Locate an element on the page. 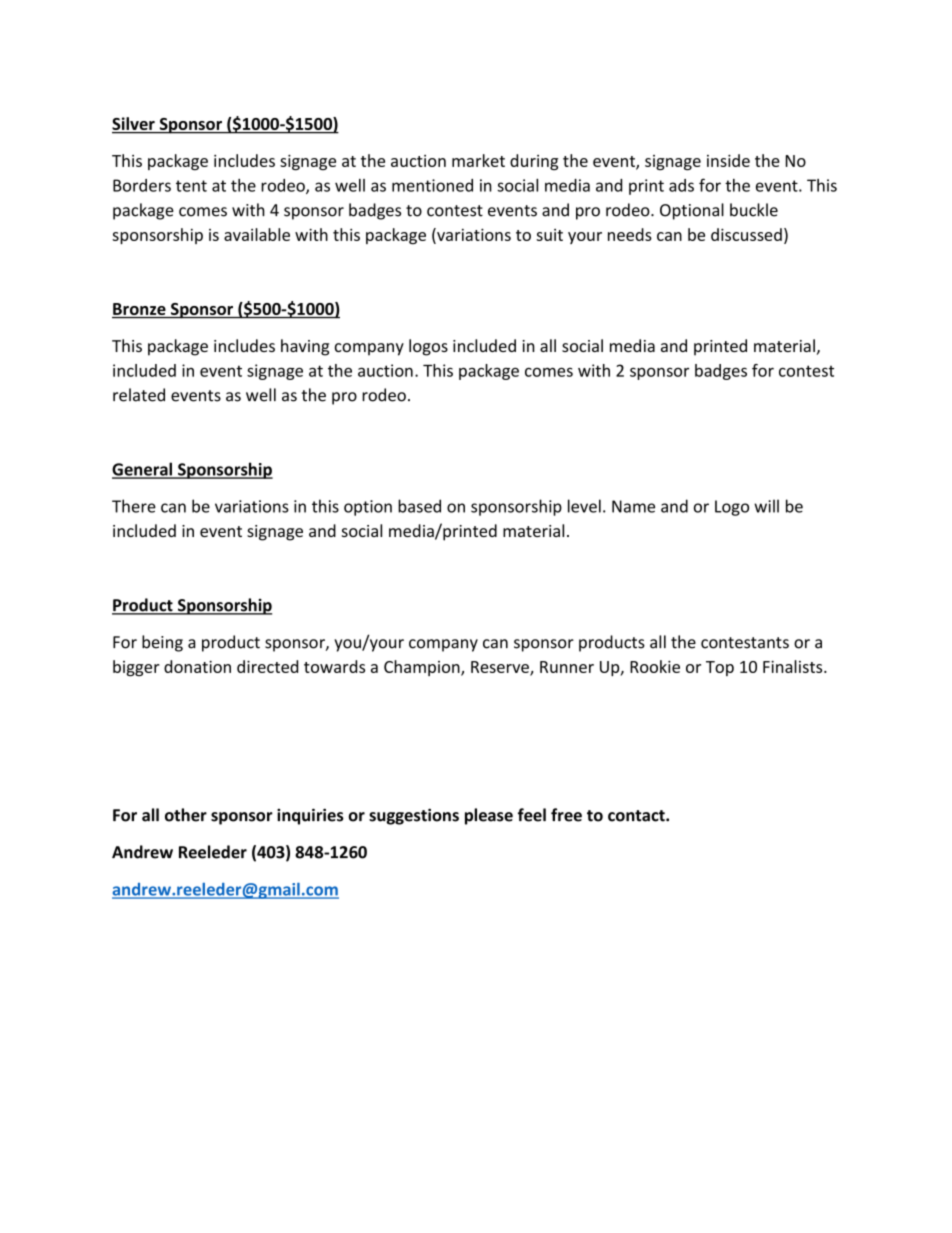 The width and height of the image is (952, 1233). please is located at coordinates (489, 816).
